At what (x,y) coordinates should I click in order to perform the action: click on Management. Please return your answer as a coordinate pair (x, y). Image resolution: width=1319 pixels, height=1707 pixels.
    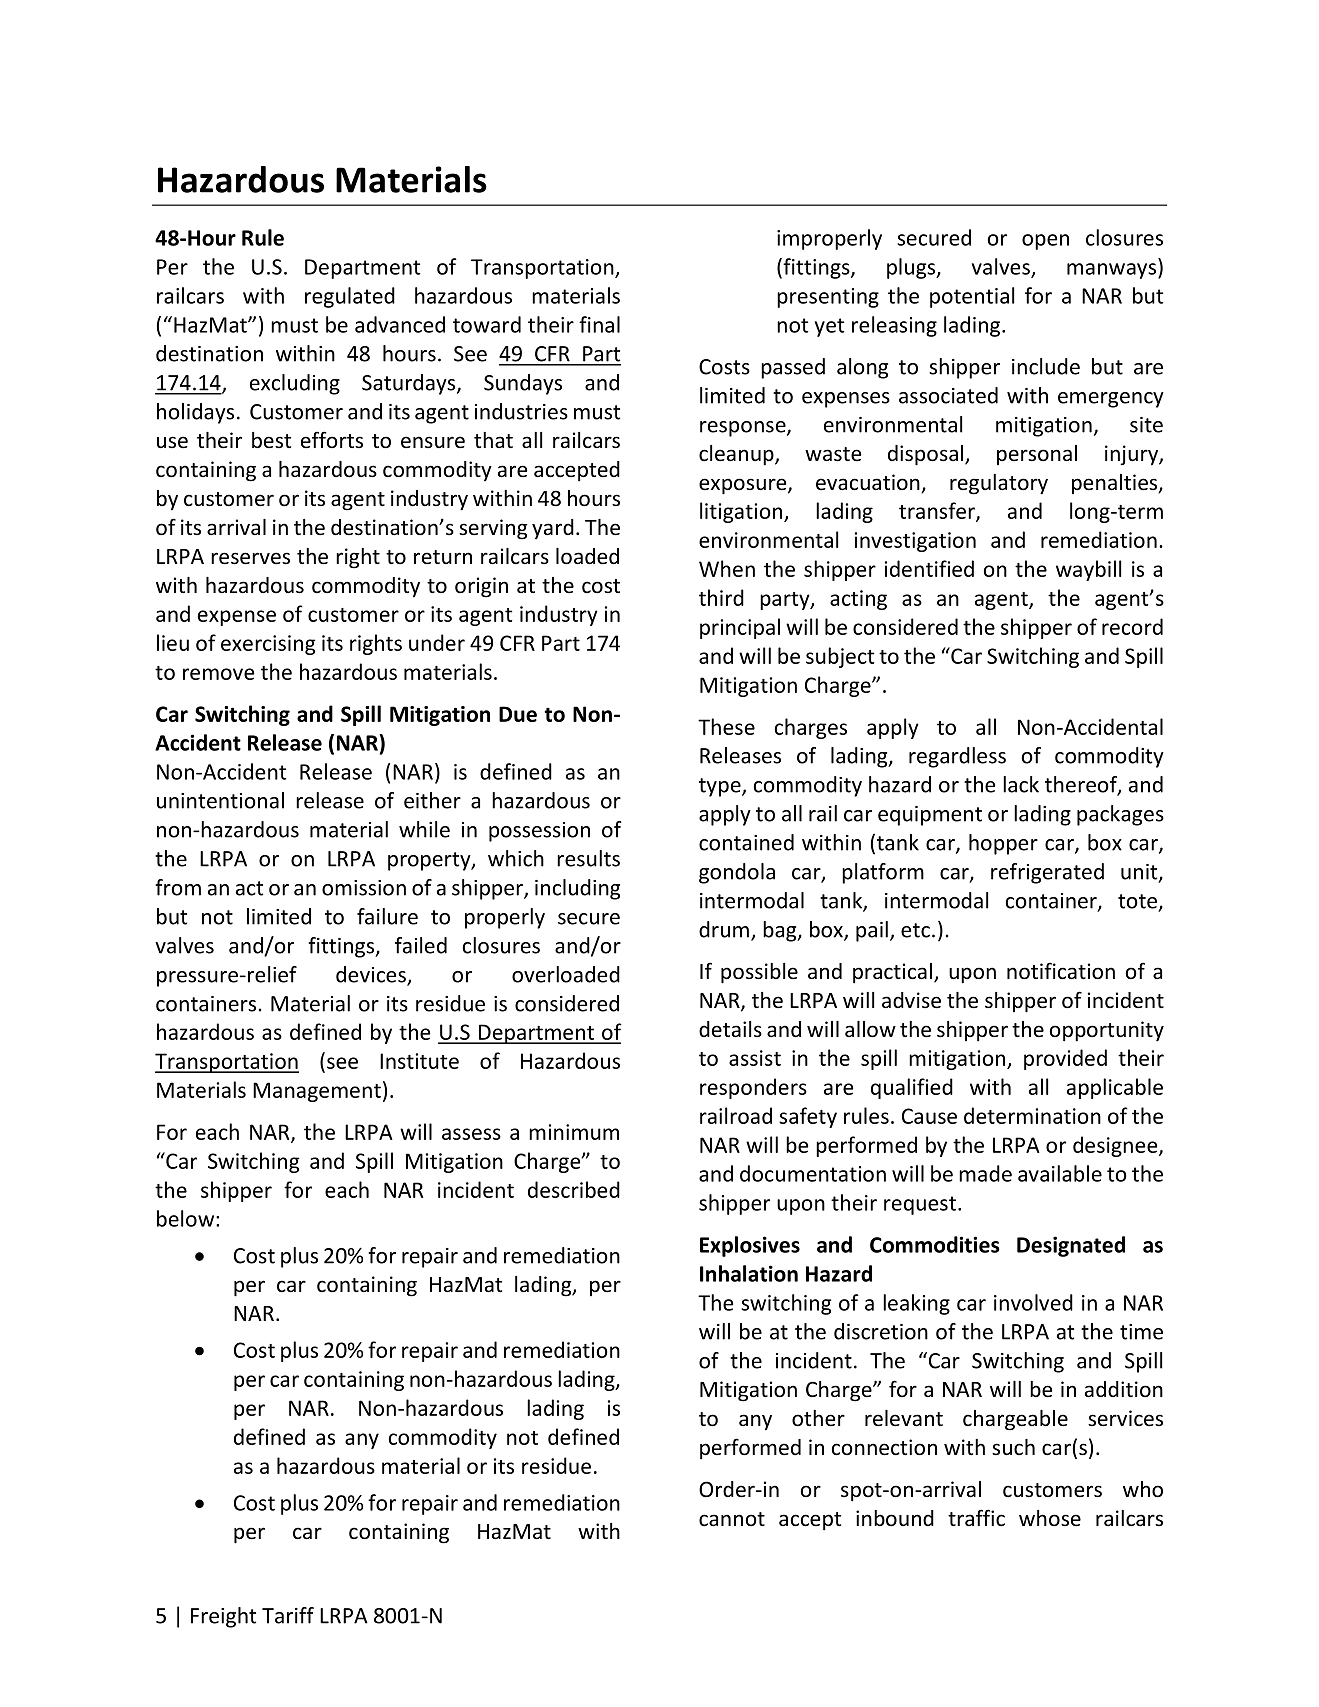
    Looking at the image, I should click on (317, 1092).
